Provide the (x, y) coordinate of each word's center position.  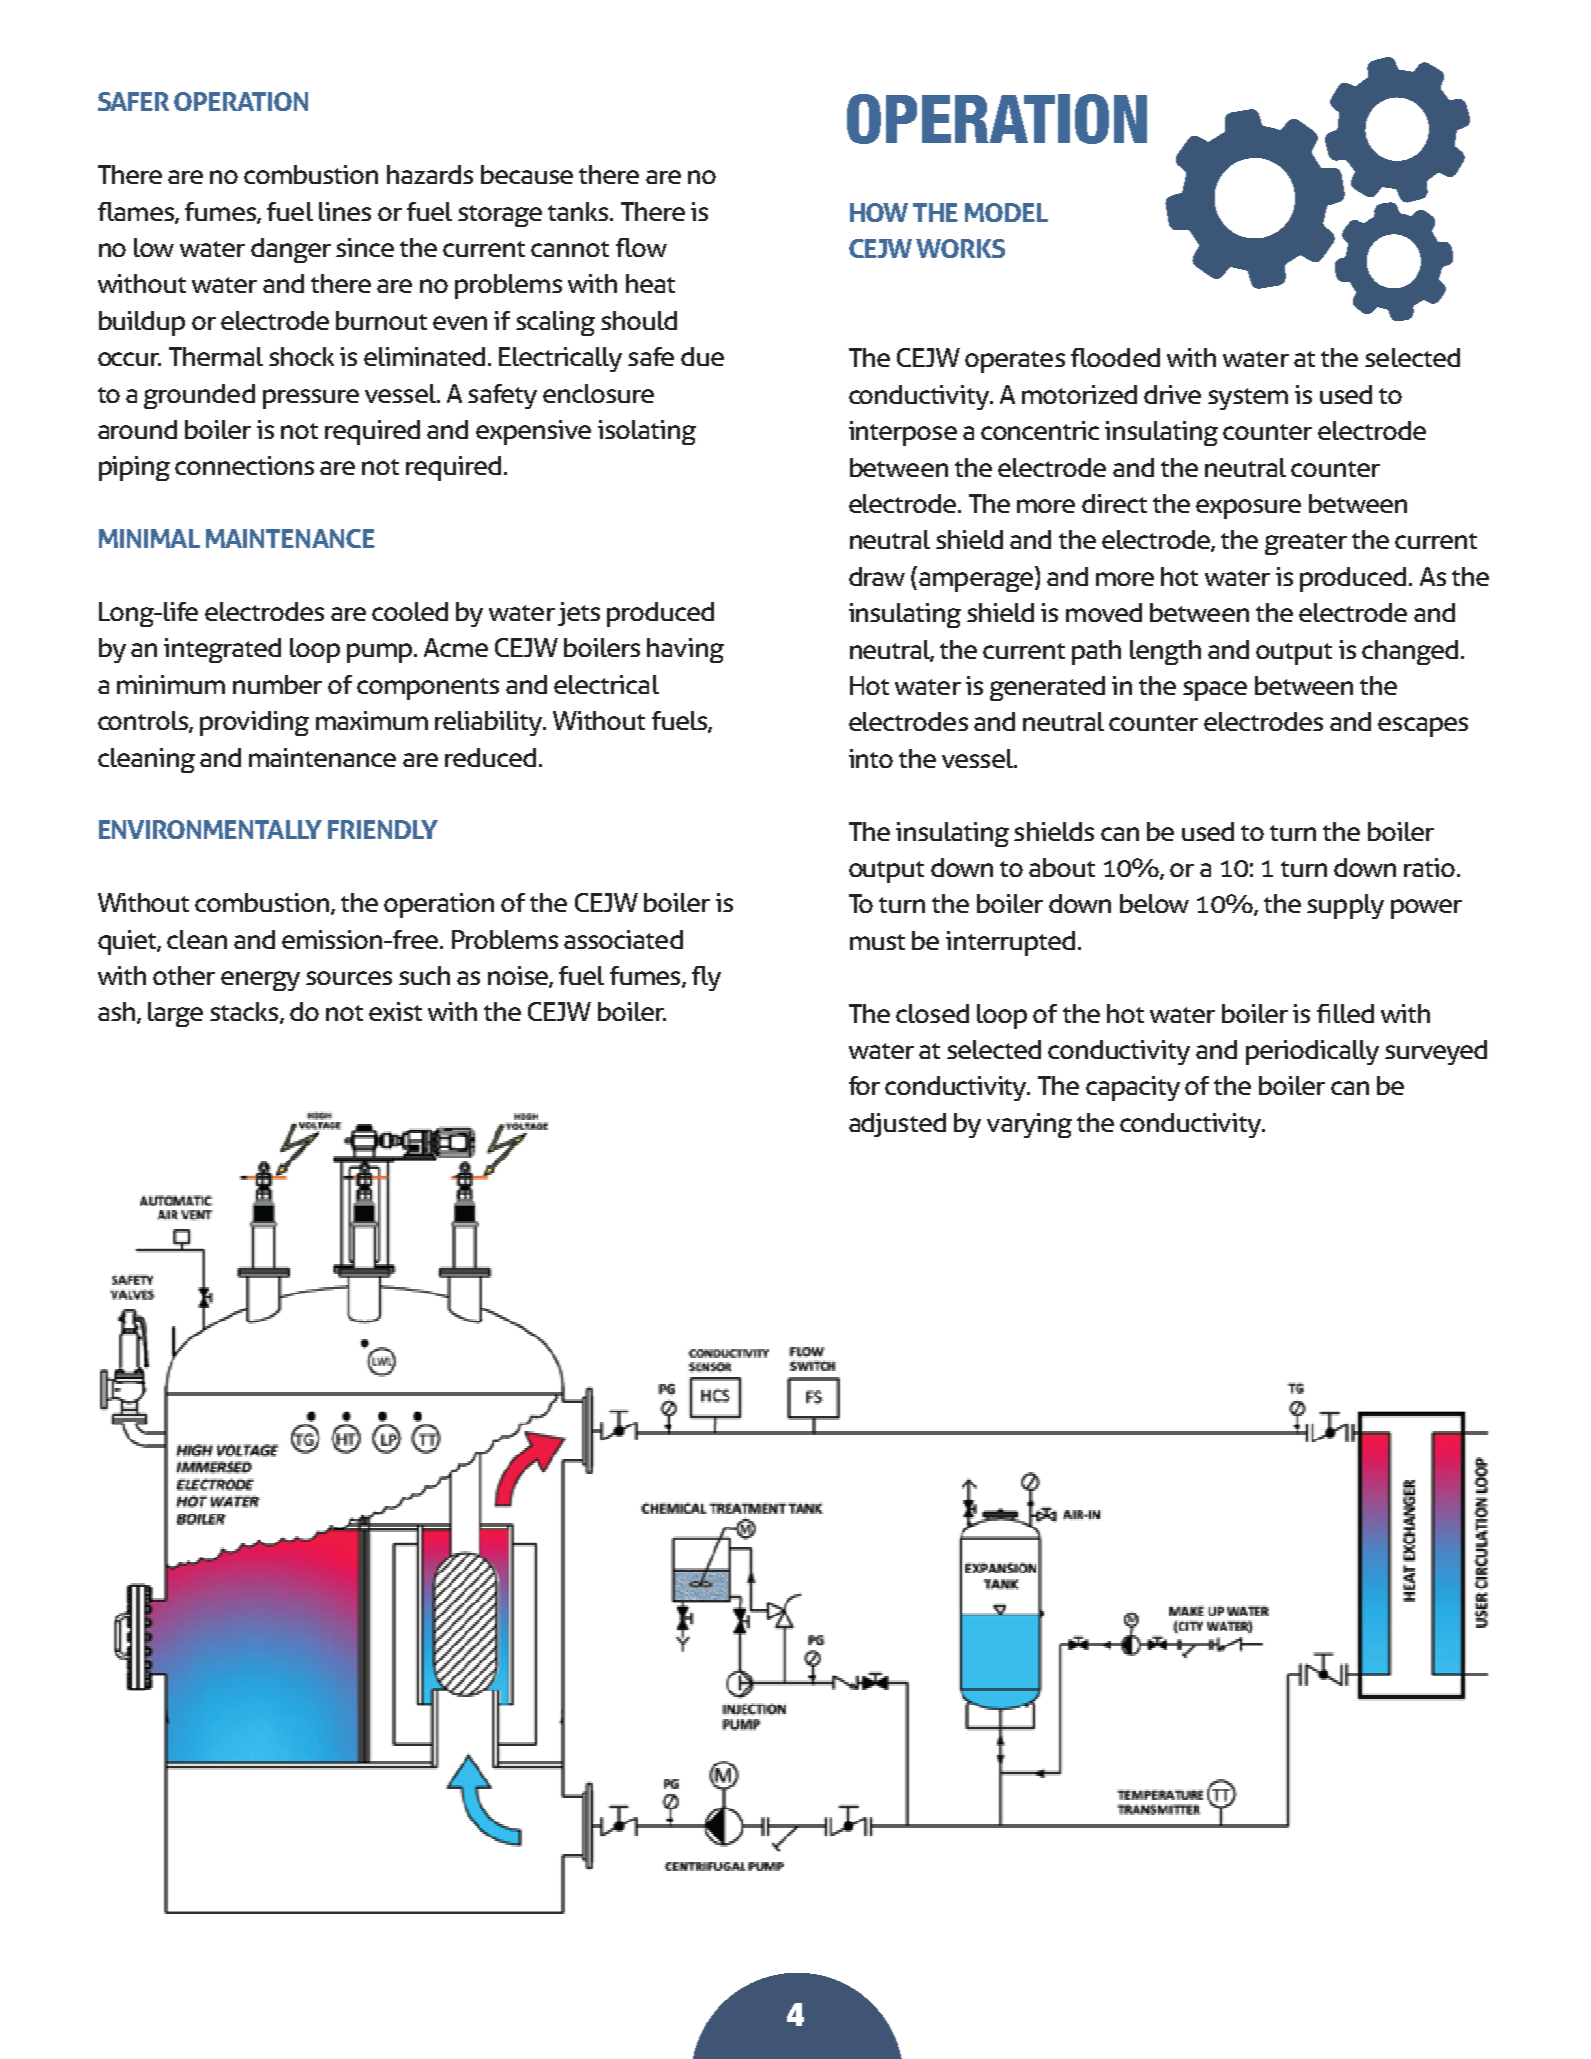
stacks (245, 1013)
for (864, 1085)
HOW (879, 212)
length (1165, 652)
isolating (647, 432)
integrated (222, 650)
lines (345, 211)
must (877, 942)
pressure (311, 399)
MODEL (1006, 212)
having (685, 650)
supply (1345, 906)
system (1248, 399)
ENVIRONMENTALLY (210, 829)
